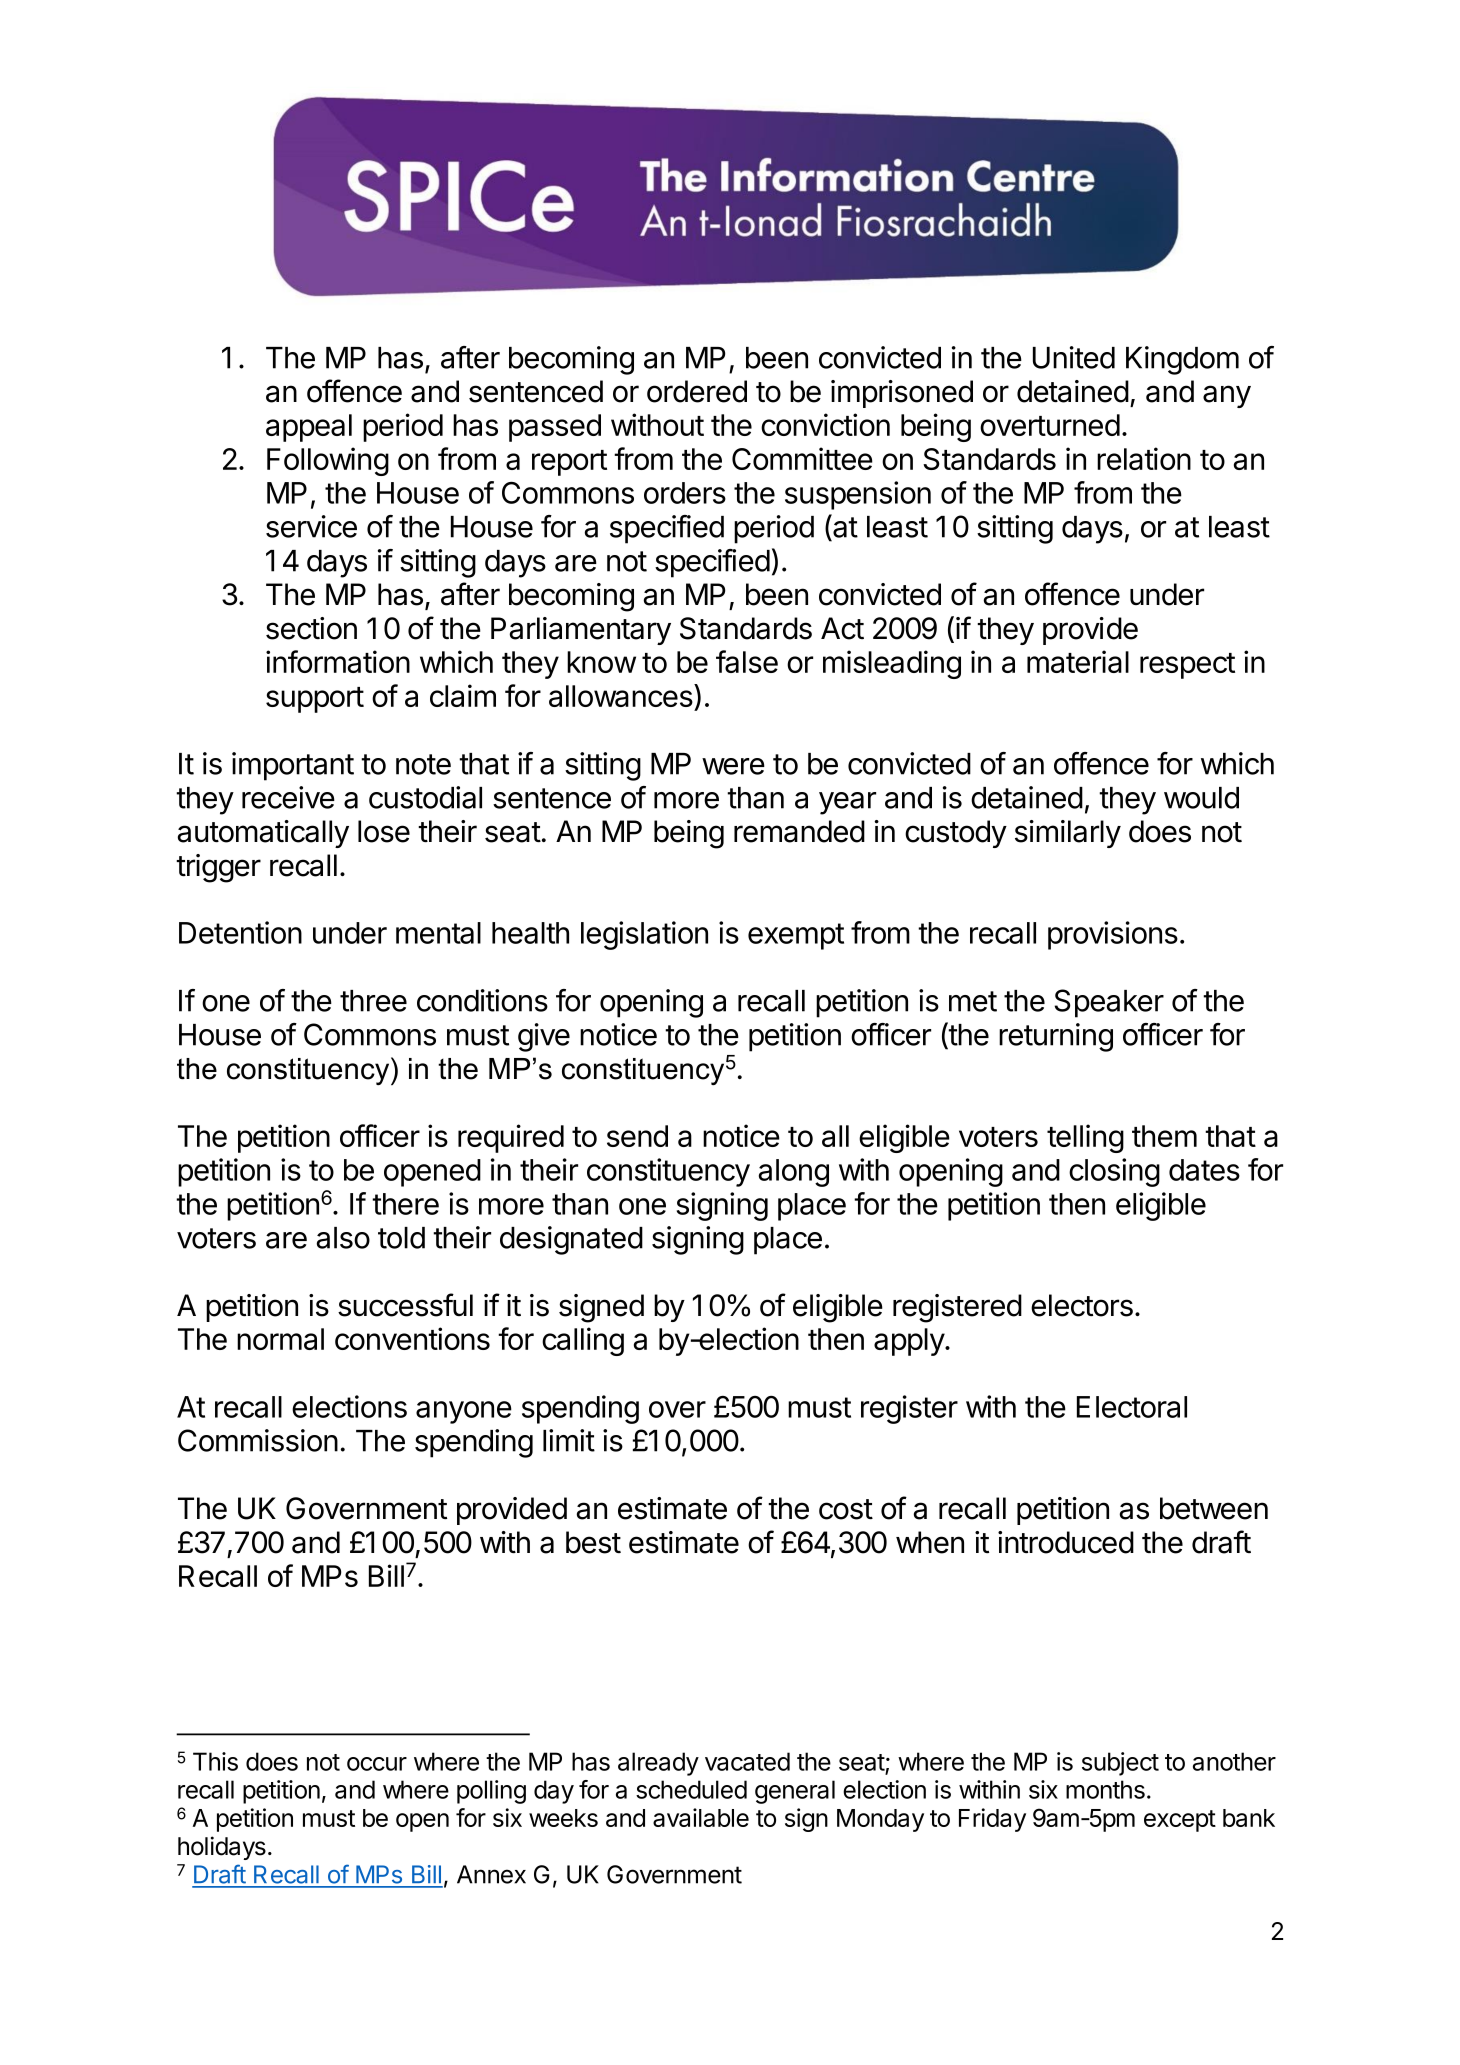 The height and width of the page is (2065, 1460). What do you see at coordinates (309, 428) in the page?
I see `appeal` at bounding box center [309, 428].
